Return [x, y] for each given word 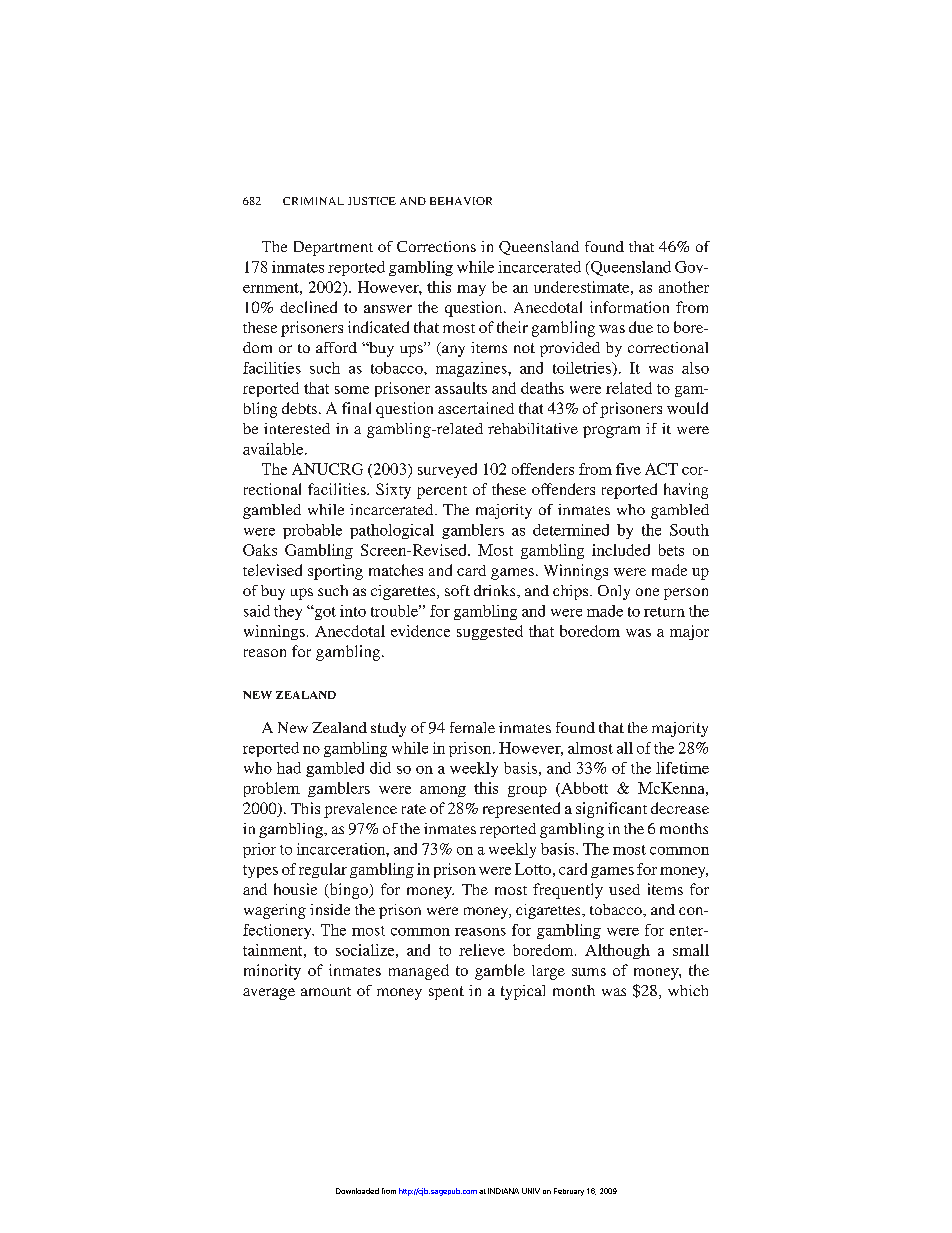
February [569, 1192]
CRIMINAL [313, 201]
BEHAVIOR [461, 201]
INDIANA [503, 1191]
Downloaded [357, 1191]
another [684, 287]
